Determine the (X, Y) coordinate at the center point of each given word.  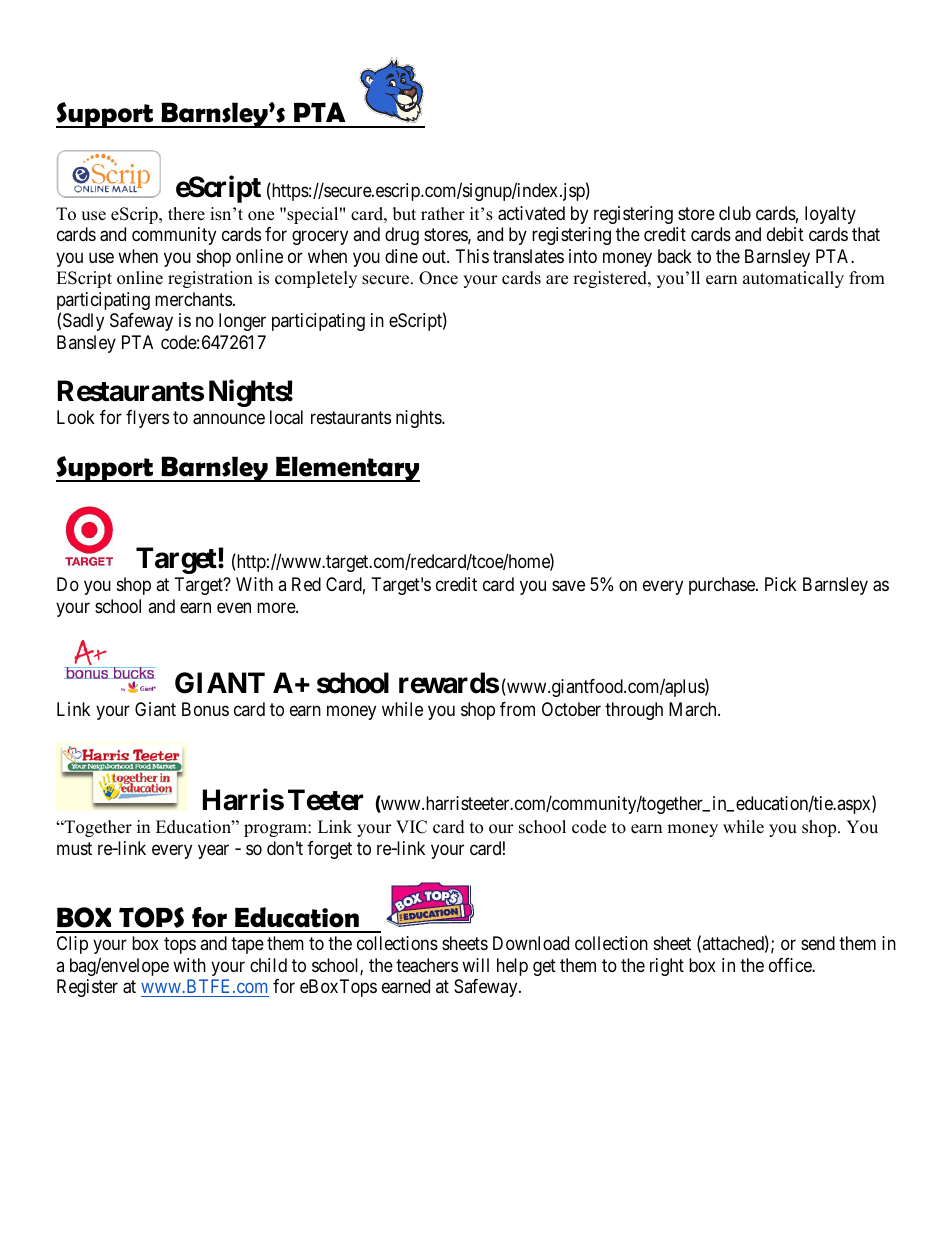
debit (785, 234)
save (568, 586)
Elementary (347, 469)
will (475, 965)
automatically (793, 279)
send (818, 943)
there (186, 214)
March (694, 709)
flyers (147, 419)
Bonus (205, 709)
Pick (781, 584)
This (472, 256)
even (234, 607)
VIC (411, 827)
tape (247, 945)
